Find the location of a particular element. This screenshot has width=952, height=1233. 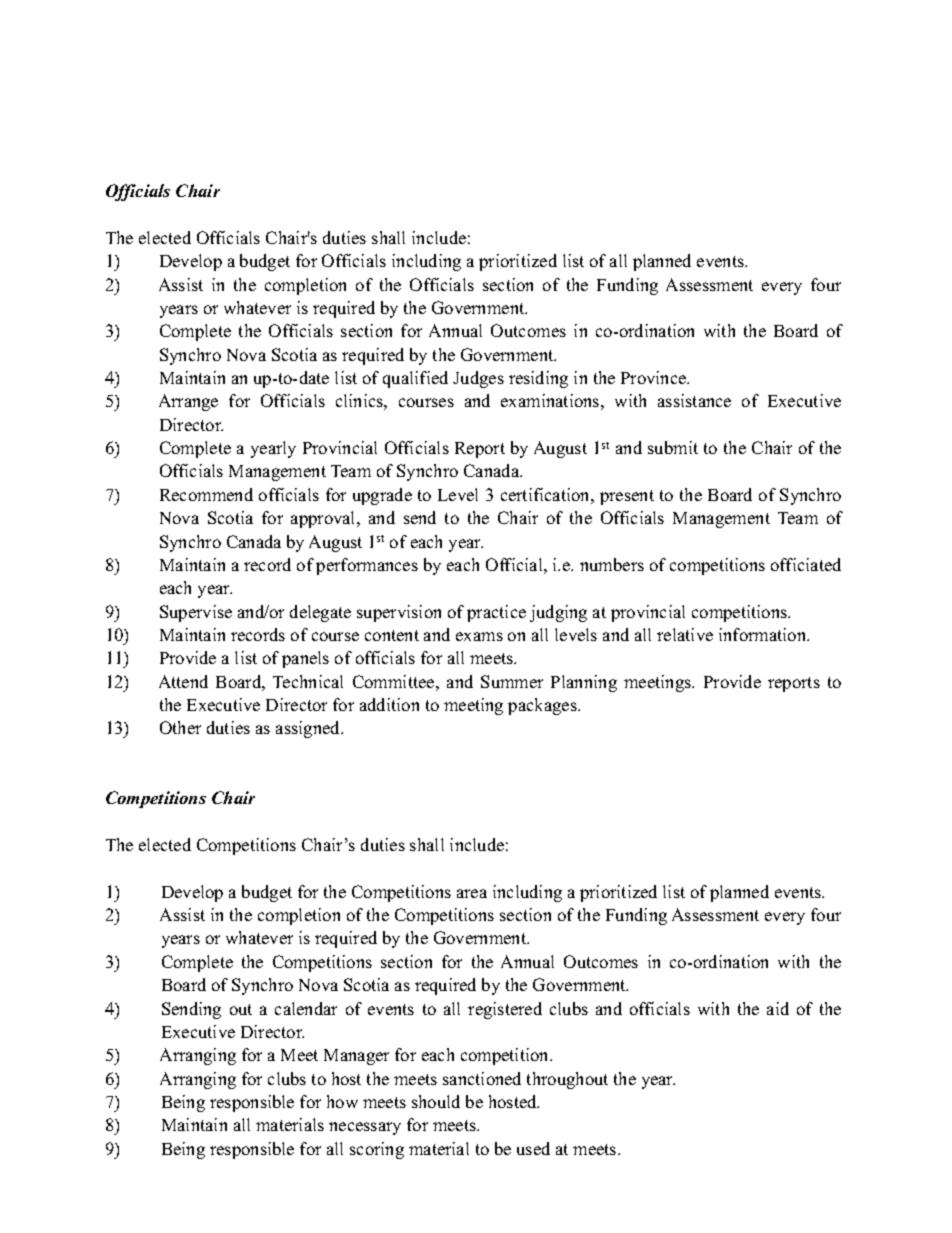

information is located at coordinates (764, 634).
